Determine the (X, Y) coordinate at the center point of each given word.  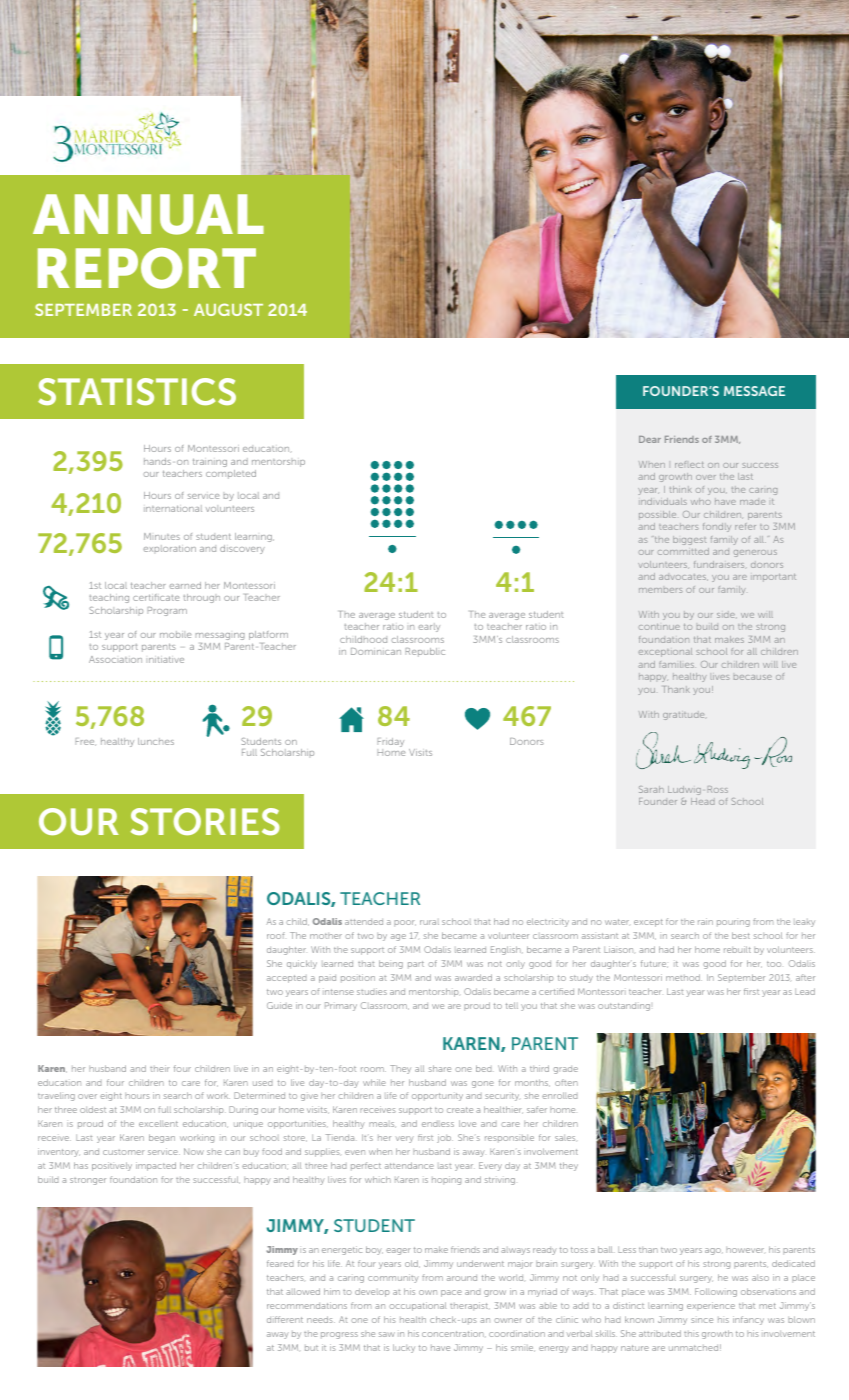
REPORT (147, 268)
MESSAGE (754, 391)
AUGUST (228, 309)
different (285, 1319)
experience (711, 1306)
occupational (417, 1306)
